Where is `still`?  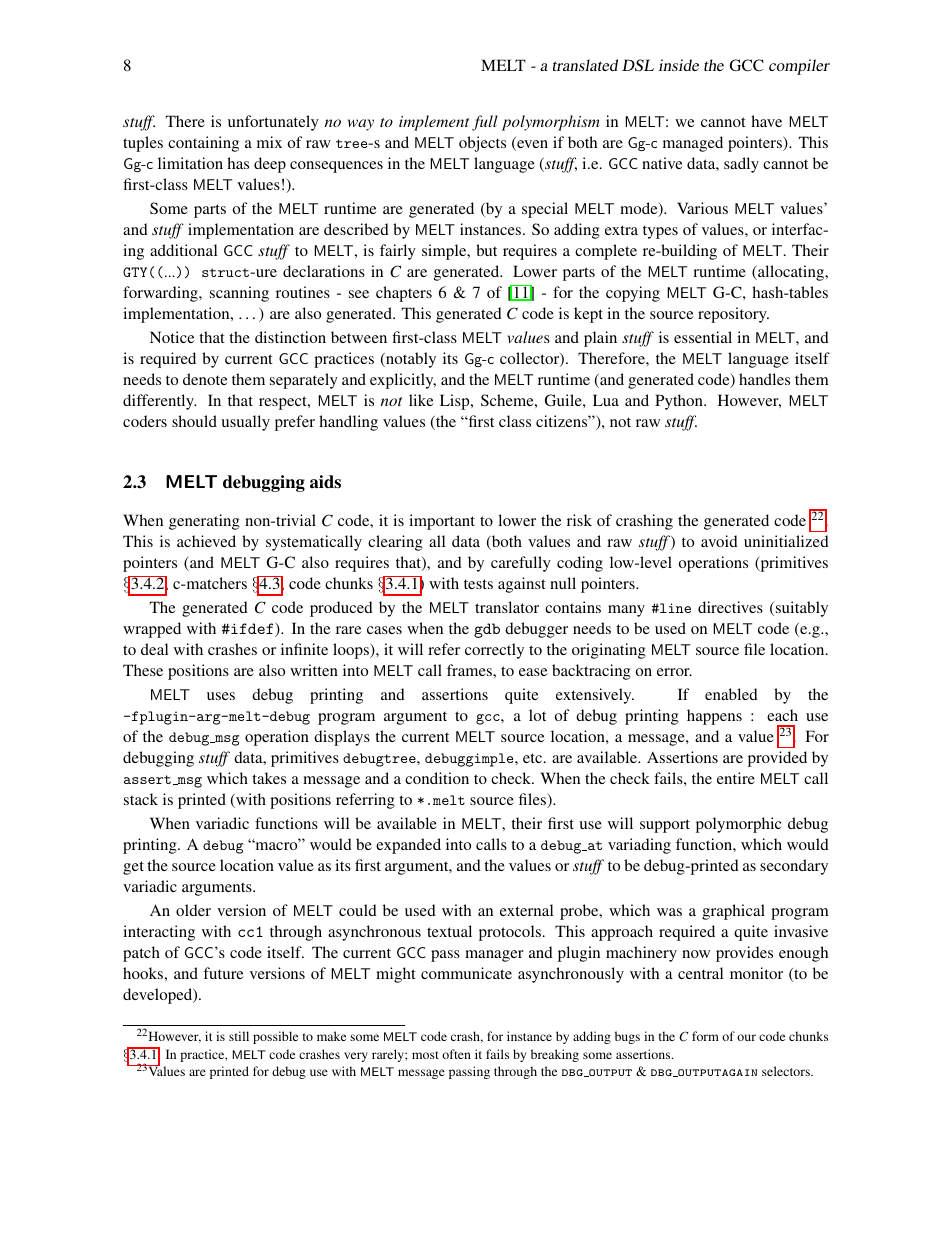
still is located at coordinates (239, 1036).
